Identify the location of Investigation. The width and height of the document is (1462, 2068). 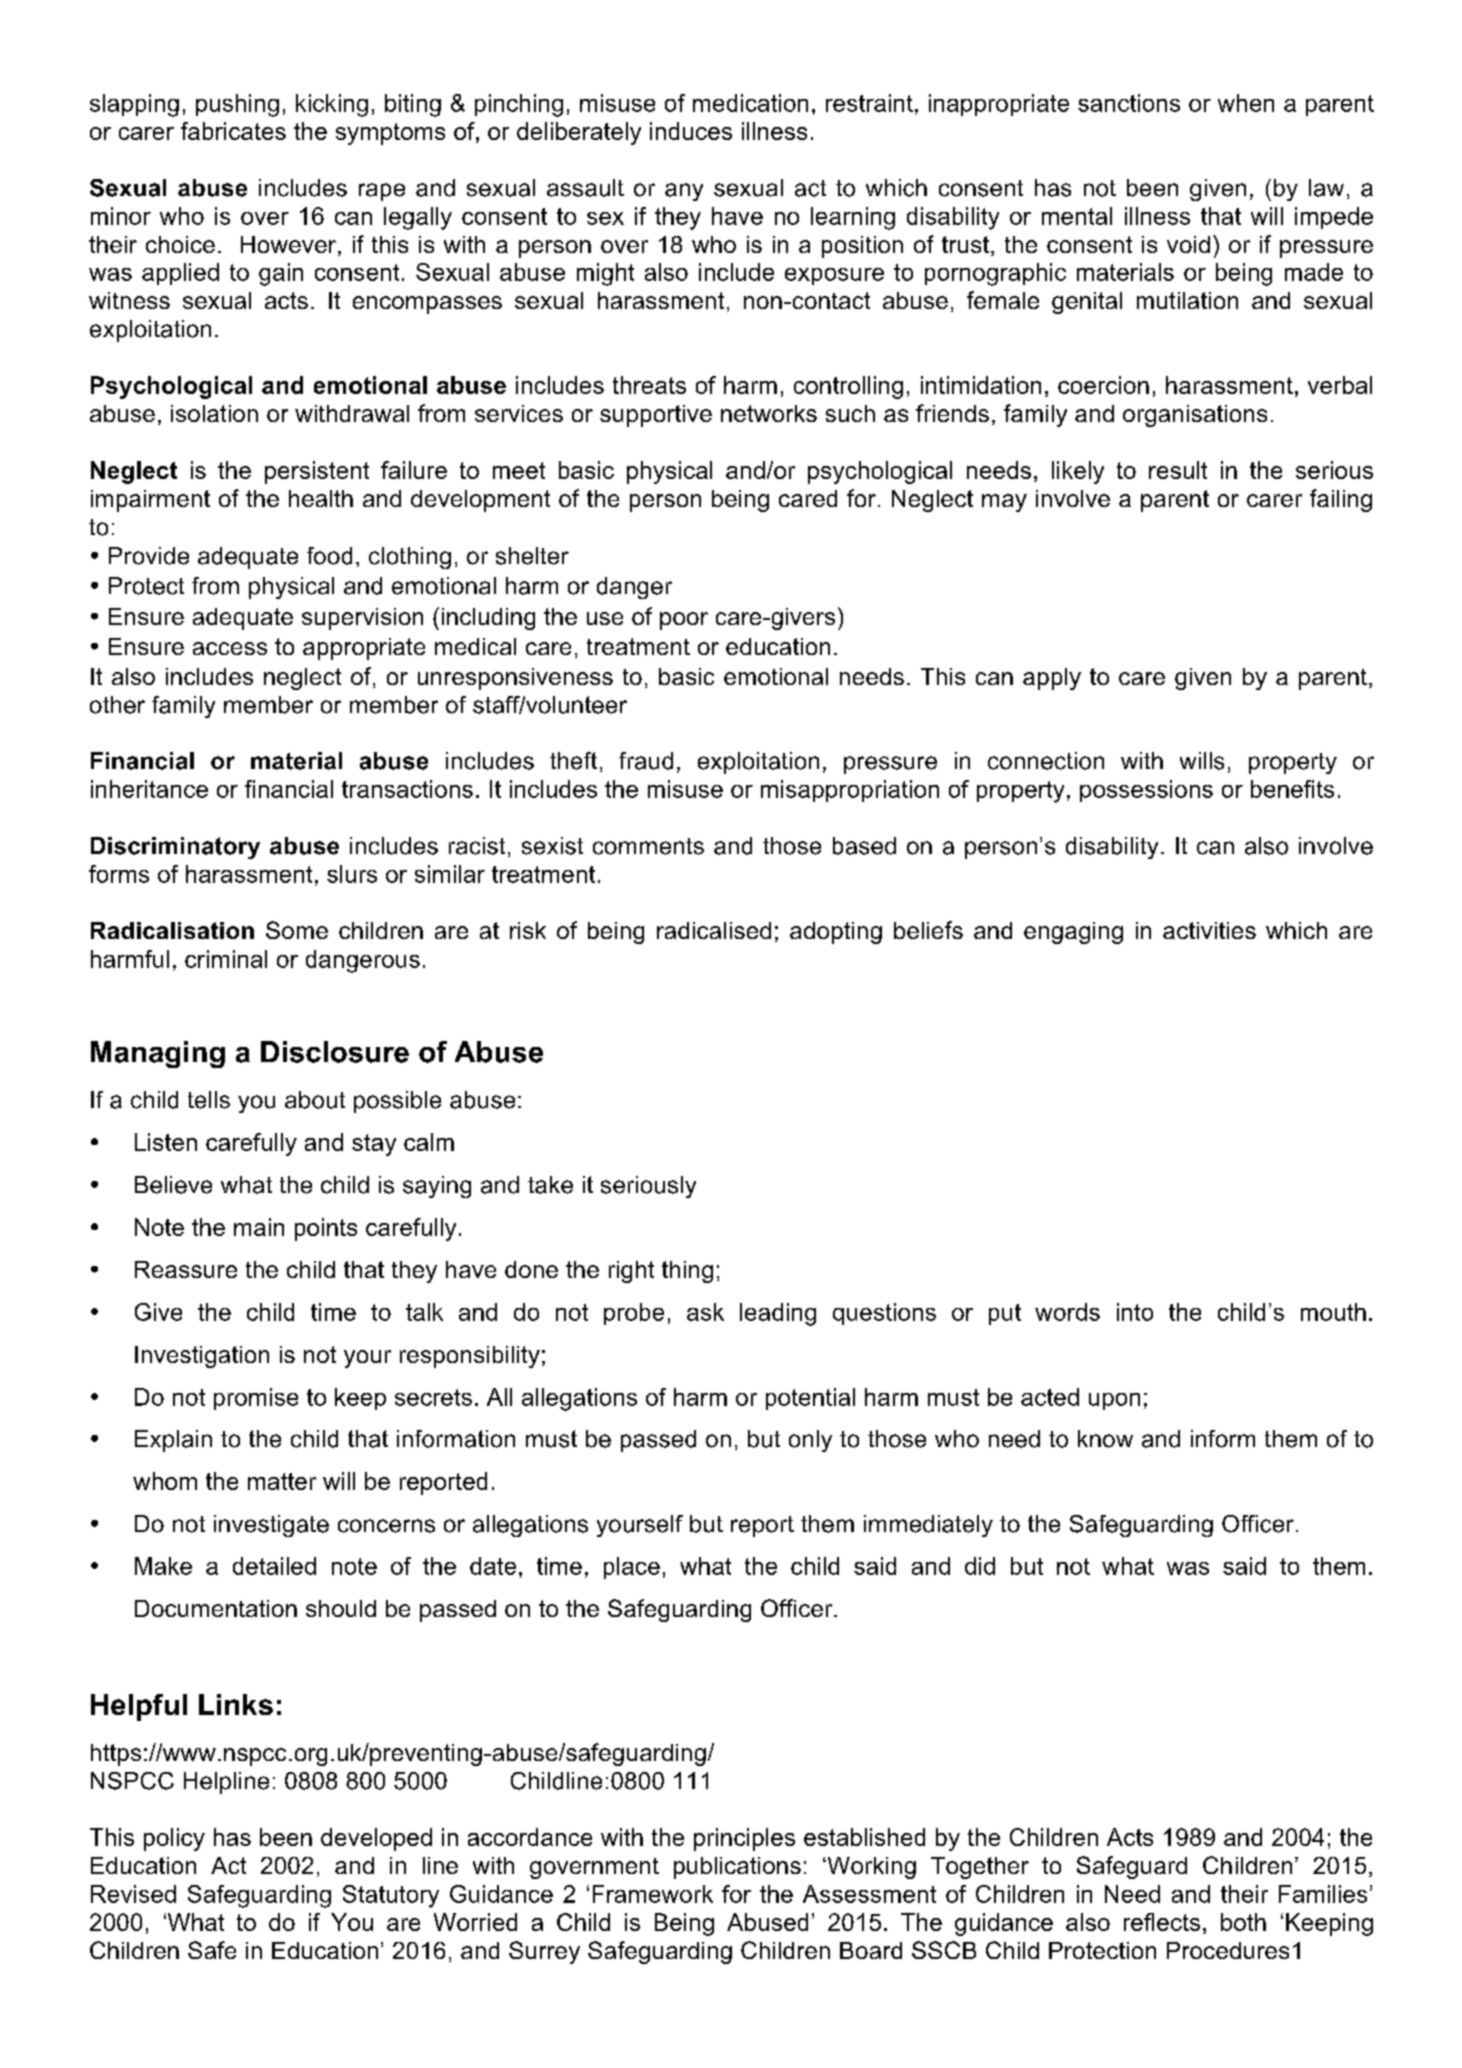
(202, 1357).
